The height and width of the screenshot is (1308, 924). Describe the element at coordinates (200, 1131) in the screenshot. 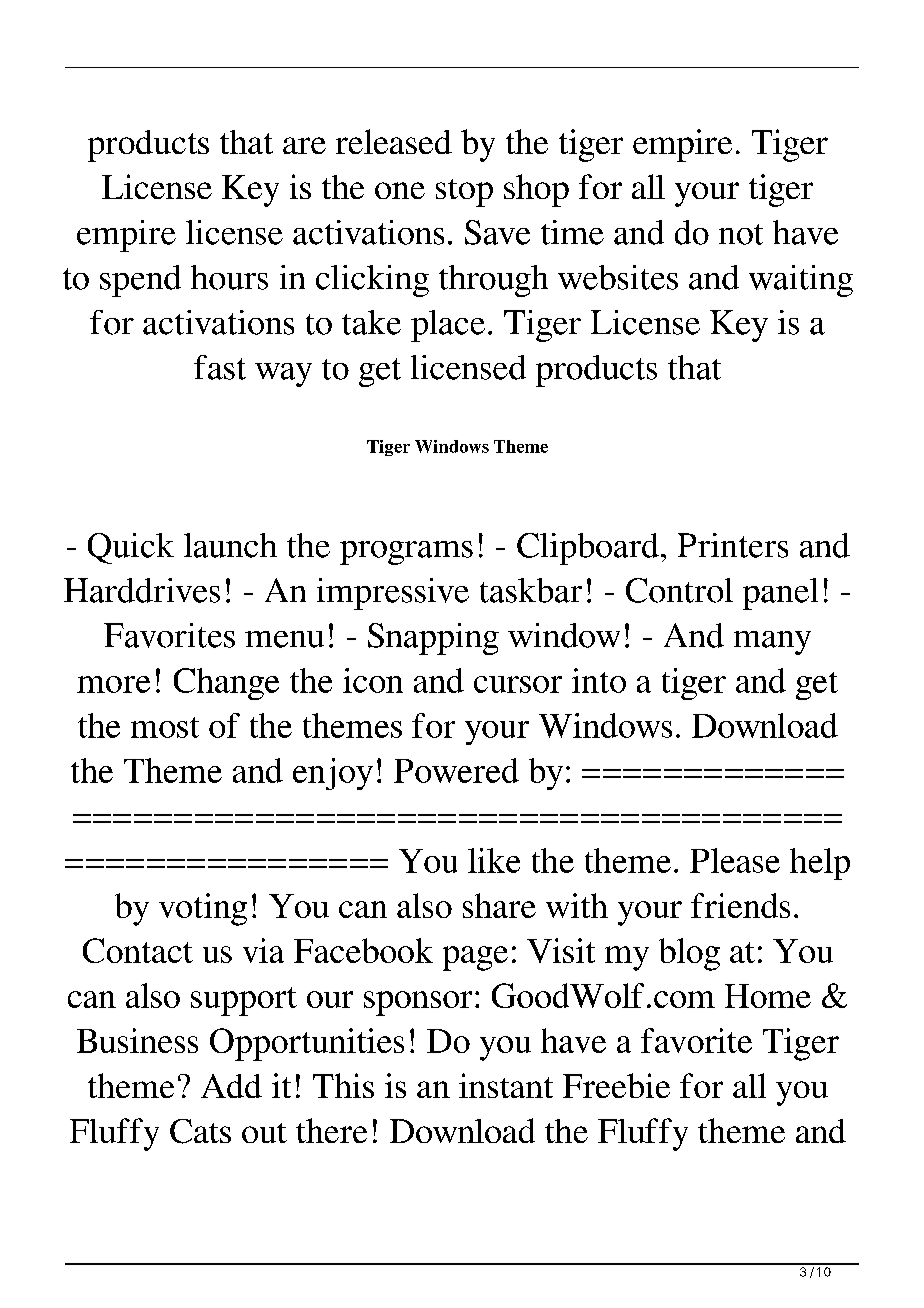

I see `Cats` at that location.
